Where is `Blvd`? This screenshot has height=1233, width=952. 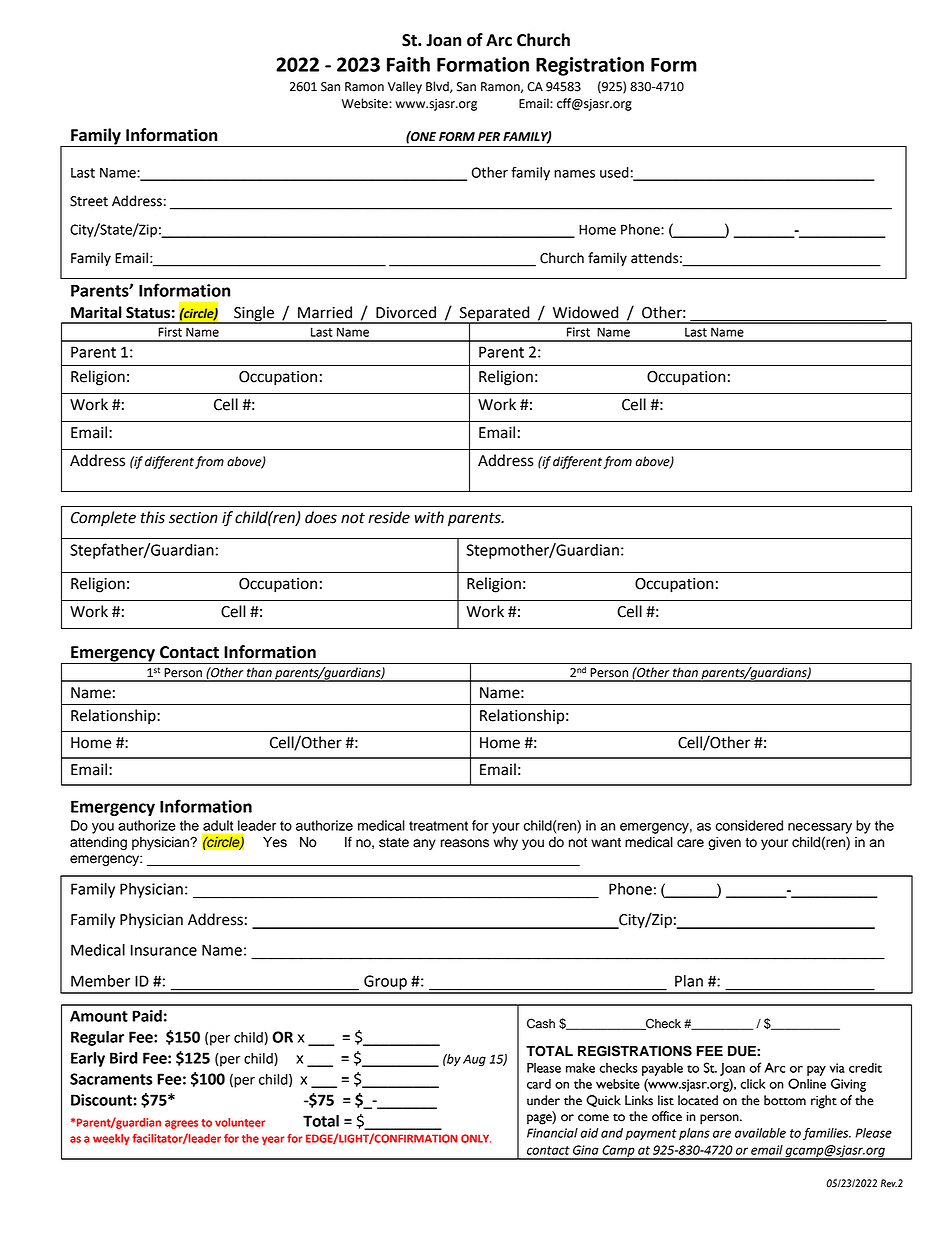
Blvd is located at coordinates (438, 87).
